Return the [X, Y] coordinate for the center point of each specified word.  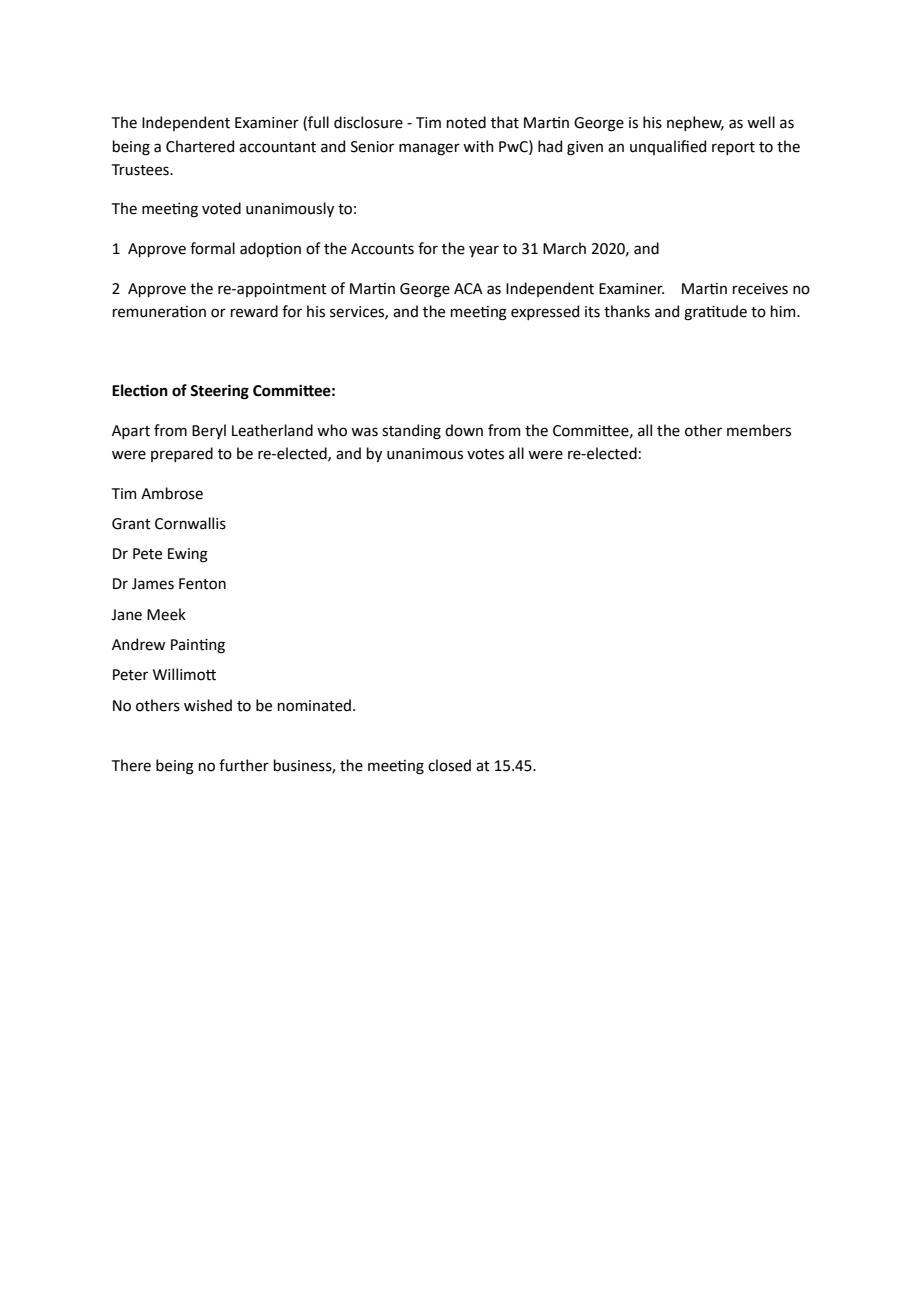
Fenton [202, 584]
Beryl [209, 431]
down [464, 430]
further [244, 765]
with [478, 146]
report [733, 148]
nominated [314, 705]
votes [485, 454]
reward [254, 311]
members [759, 430]
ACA [468, 289]
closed [449, 765]
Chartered [200, 146]
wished [208, 705]
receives [760, 289]
